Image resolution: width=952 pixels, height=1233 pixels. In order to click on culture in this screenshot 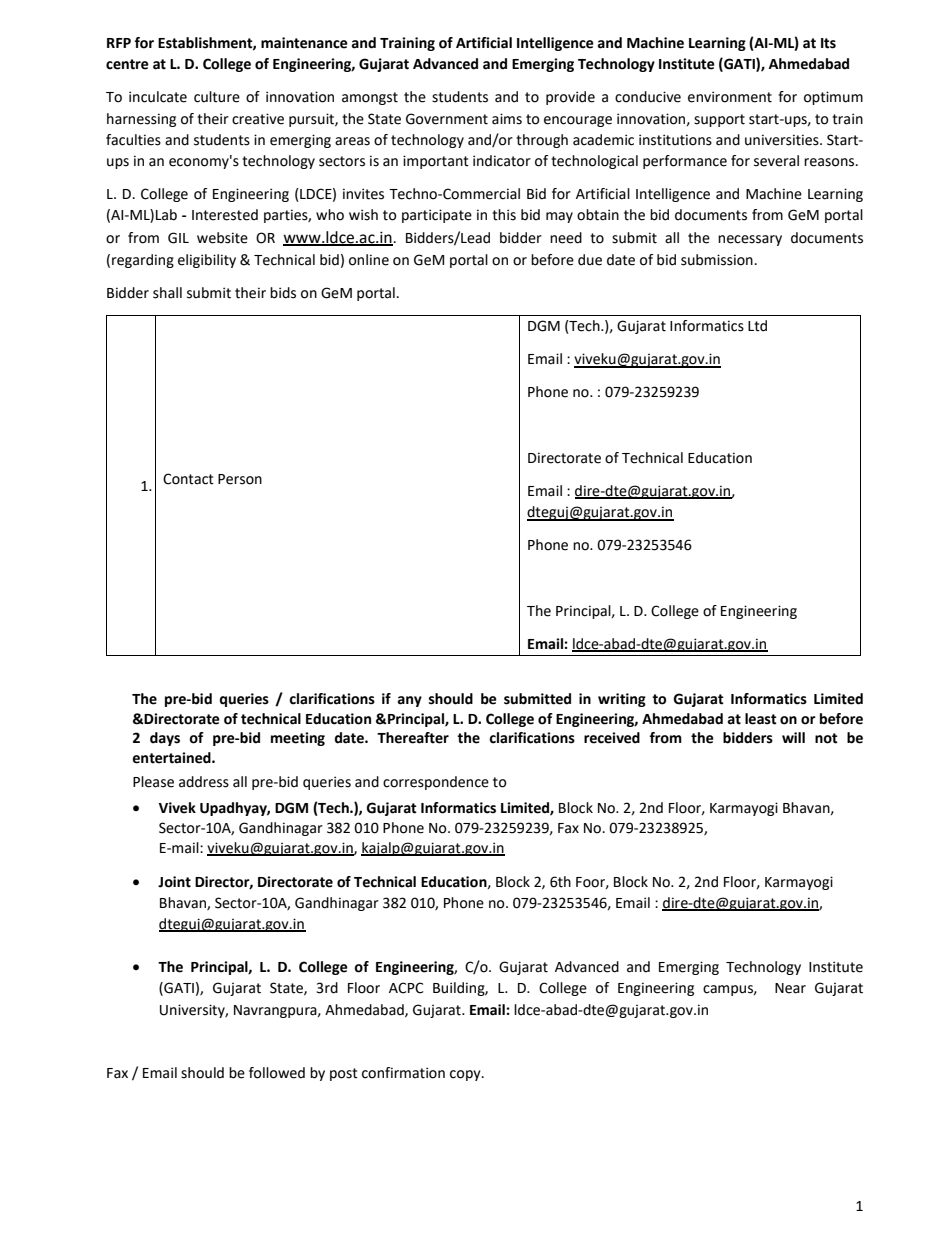, I will do `click(217, 97)`.
